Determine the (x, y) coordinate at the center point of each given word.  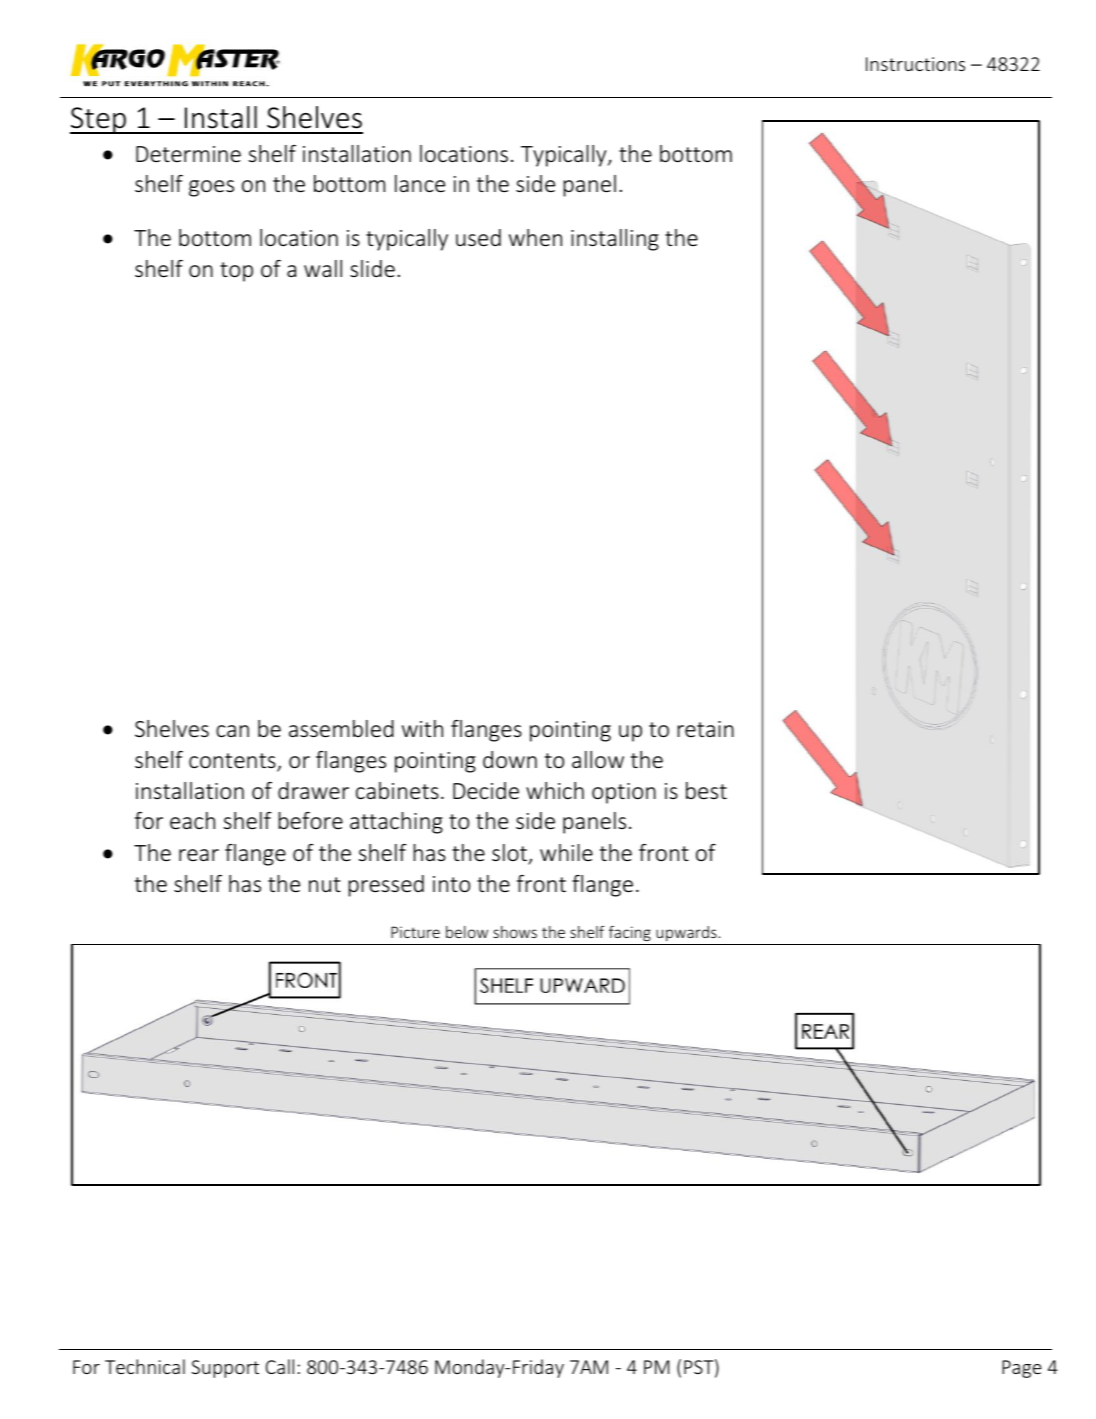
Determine (188, 154)
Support (225, 1369)
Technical (145, 1366)
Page (1022, 1369)
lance (420, 183)
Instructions (915, 64)
